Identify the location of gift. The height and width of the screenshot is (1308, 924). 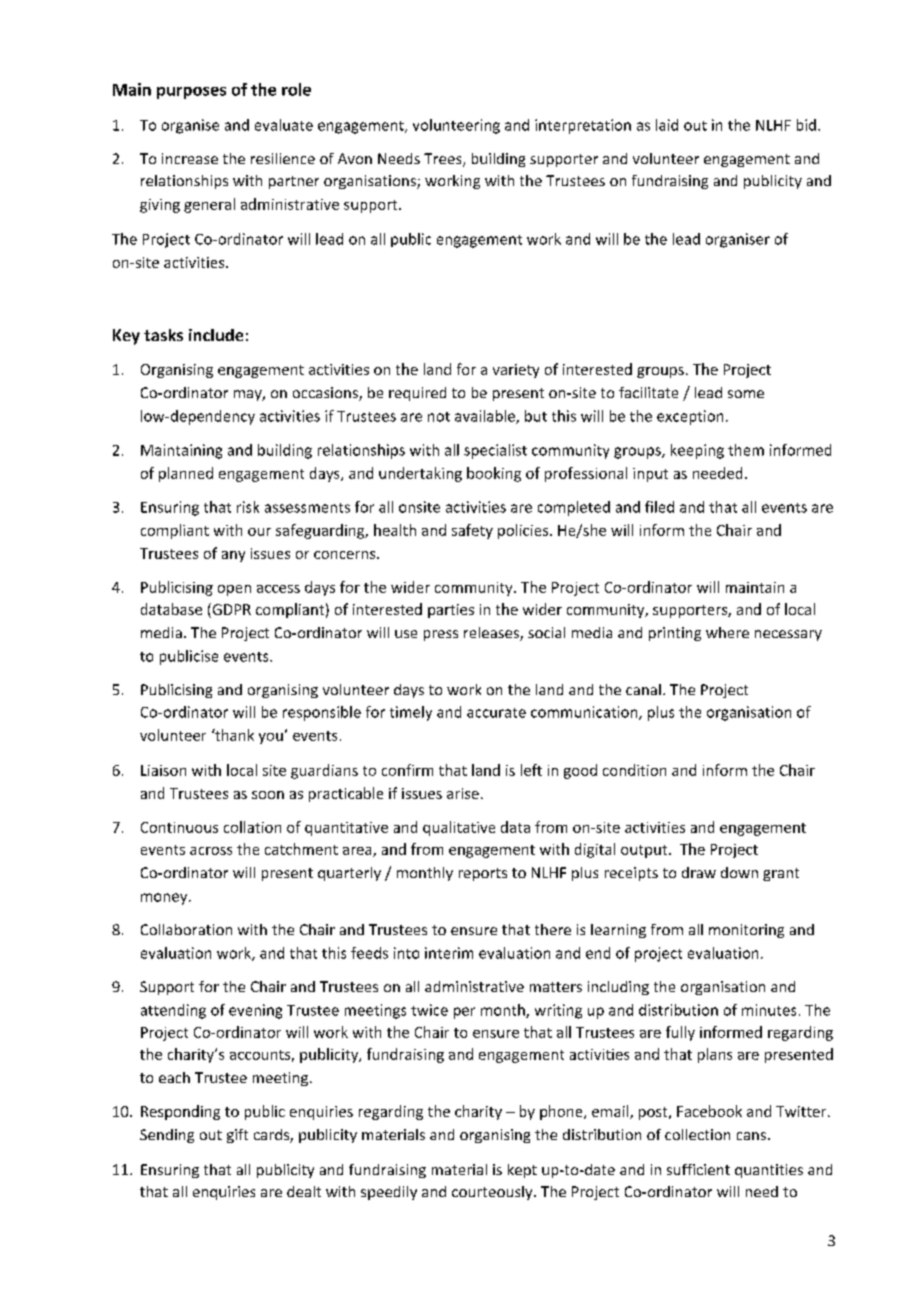
(237, 1136).
